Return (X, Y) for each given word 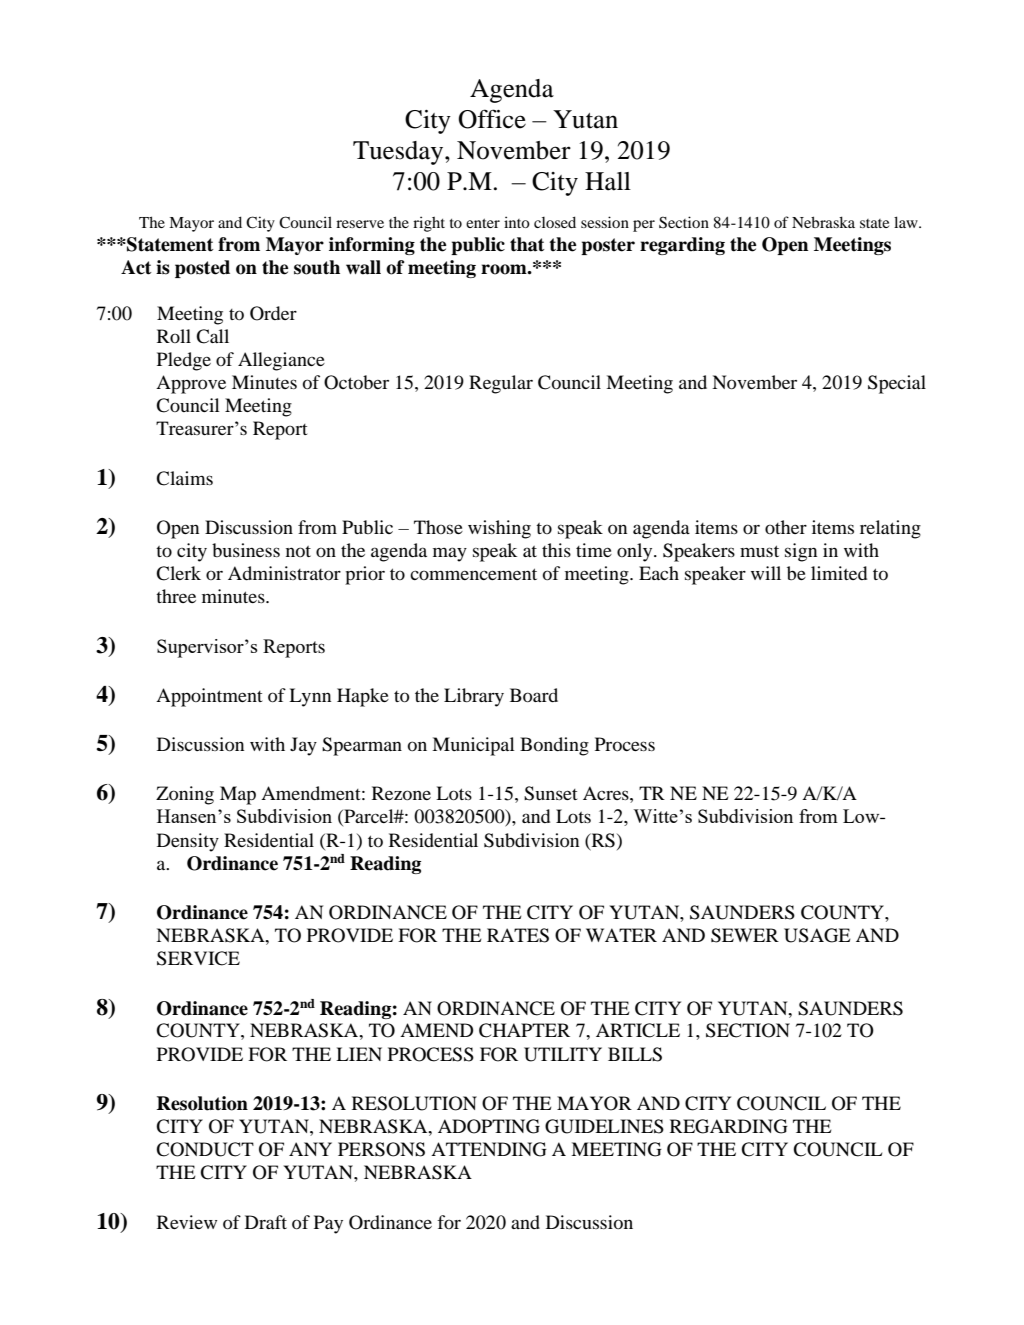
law (907, 222)
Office (492, 119)
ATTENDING (489, 1149)
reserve (360, 224)
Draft (266, 1222)
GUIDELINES (604, 1126)
